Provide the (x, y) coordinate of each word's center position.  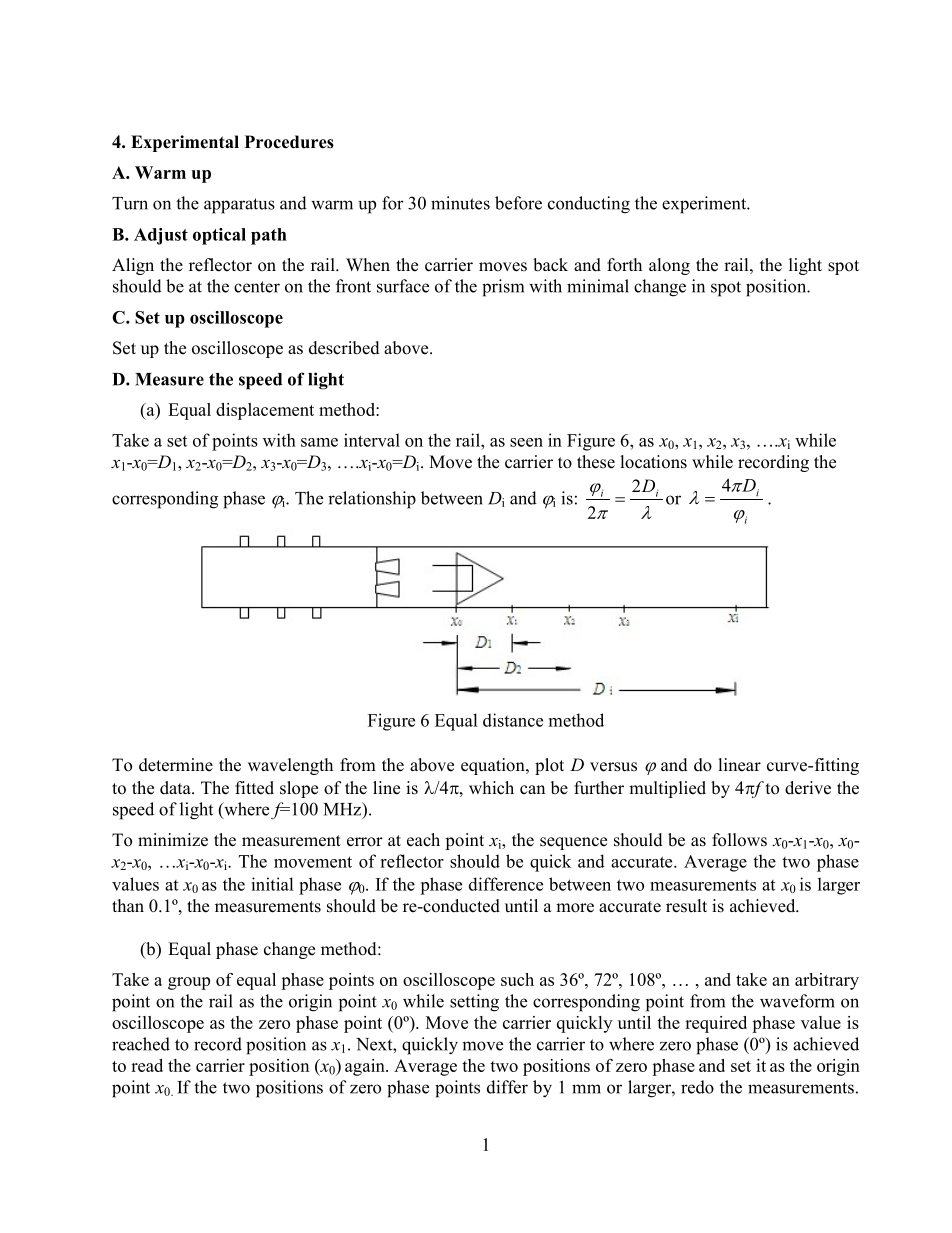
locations (653, 462)
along (669, 266)
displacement (265, 411)
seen (526, 442)
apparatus (239, 206)
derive (808, 788)
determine (176, 765)
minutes (460, 203)
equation (494, 766)
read (147, 1065)
